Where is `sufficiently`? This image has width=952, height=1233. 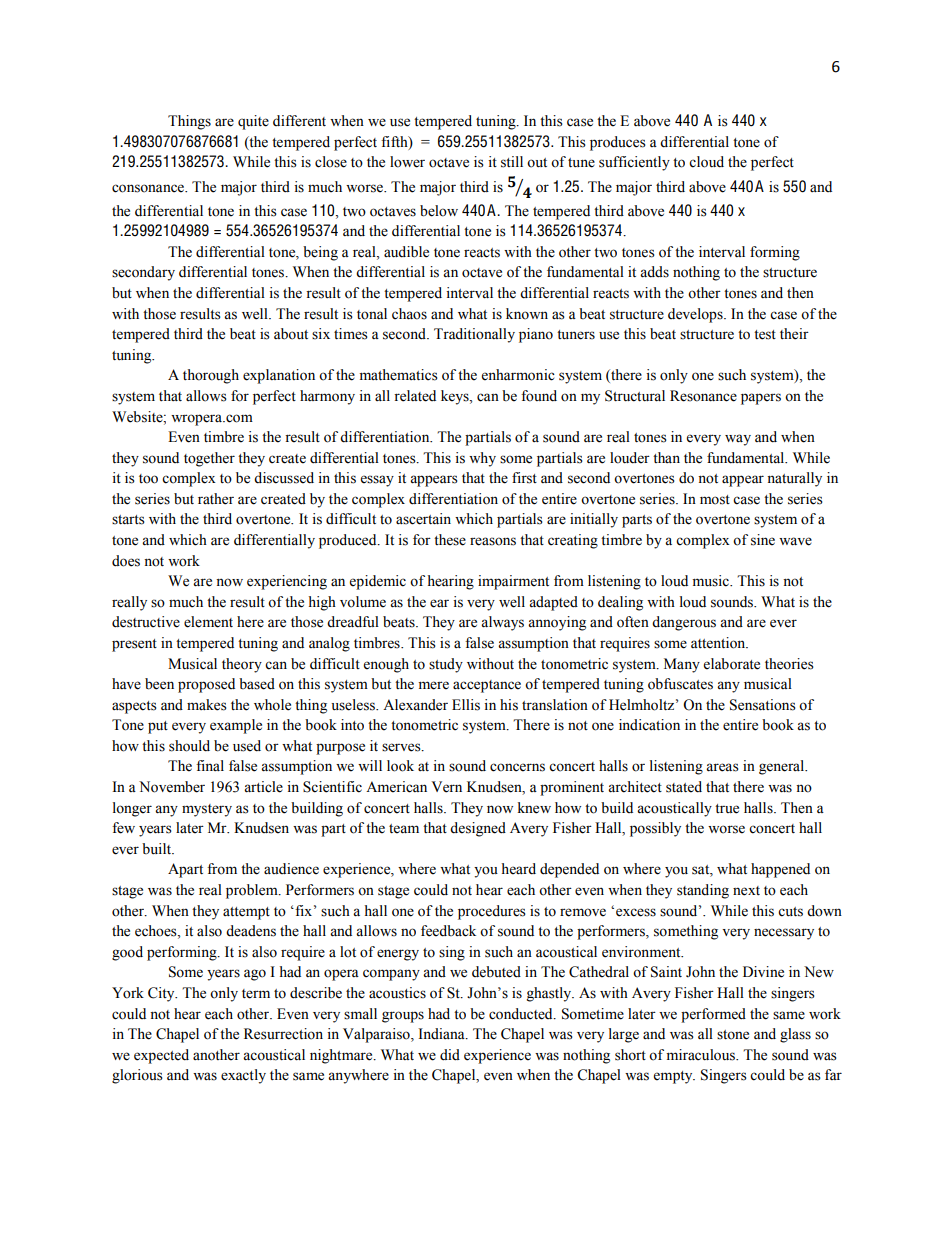 sufficiently is located at coordinates (634, 163).
